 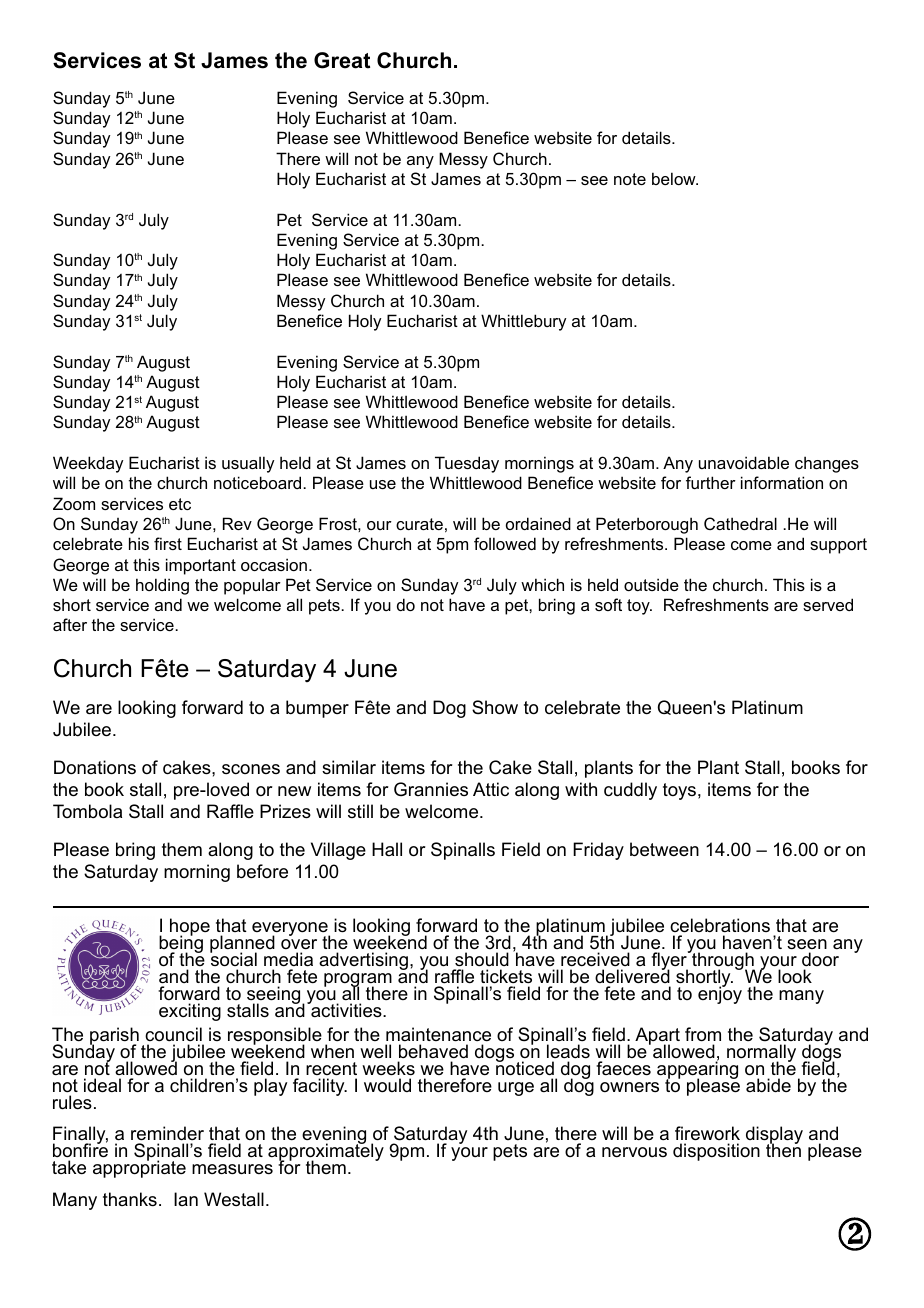 What do you see at coordinates (630, 179) in the screenshot?
I see `note` at bounding box center [630, 179].
